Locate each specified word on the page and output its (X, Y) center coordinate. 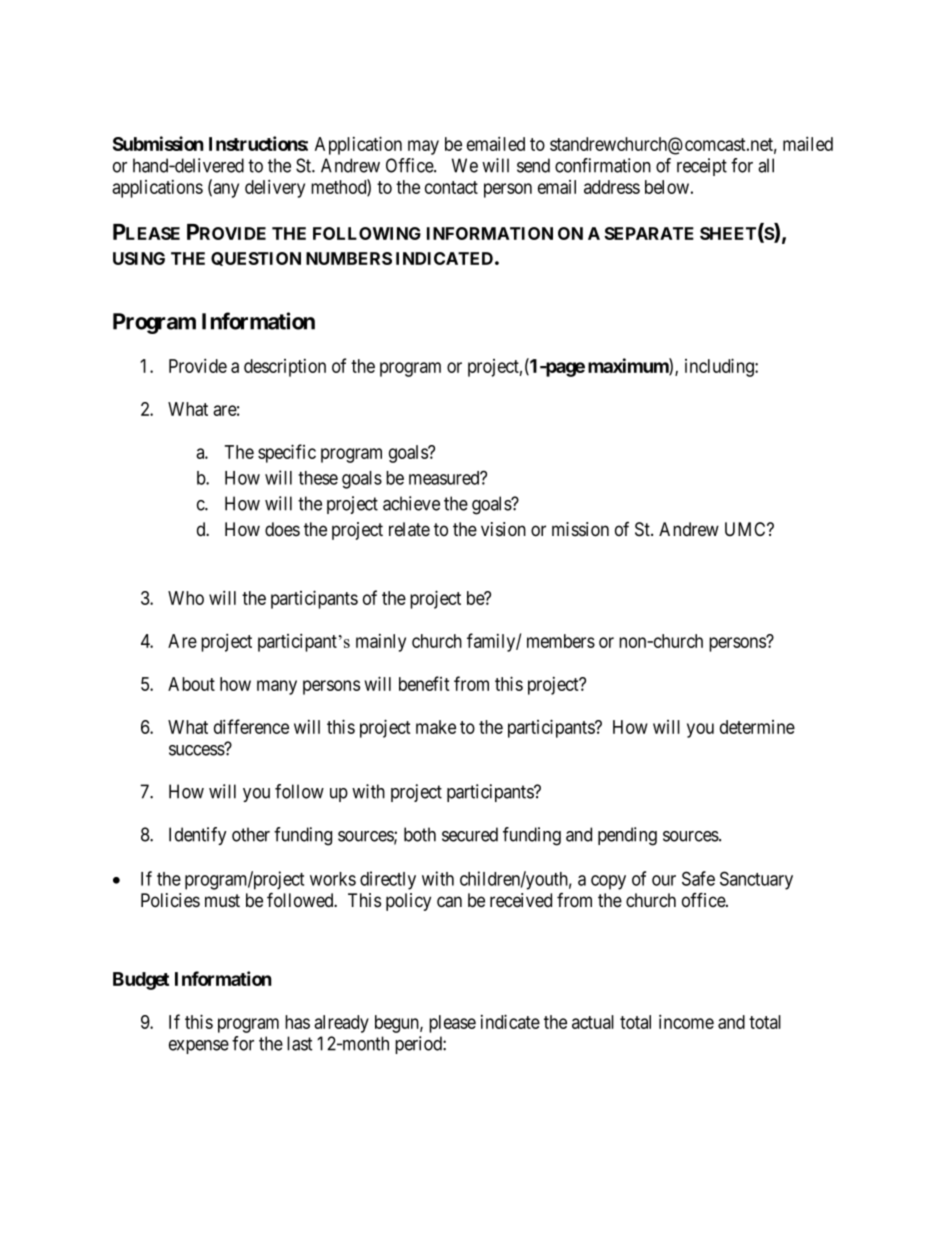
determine (757, 727)
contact (451, 187)
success (197, 750)
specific (287, 453)
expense (199, 1047)
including (720, 367)
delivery (275, 188)
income (686, 1021)
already (341, 1024)
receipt (702, 167)
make (436, 727)
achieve (411, 503)
